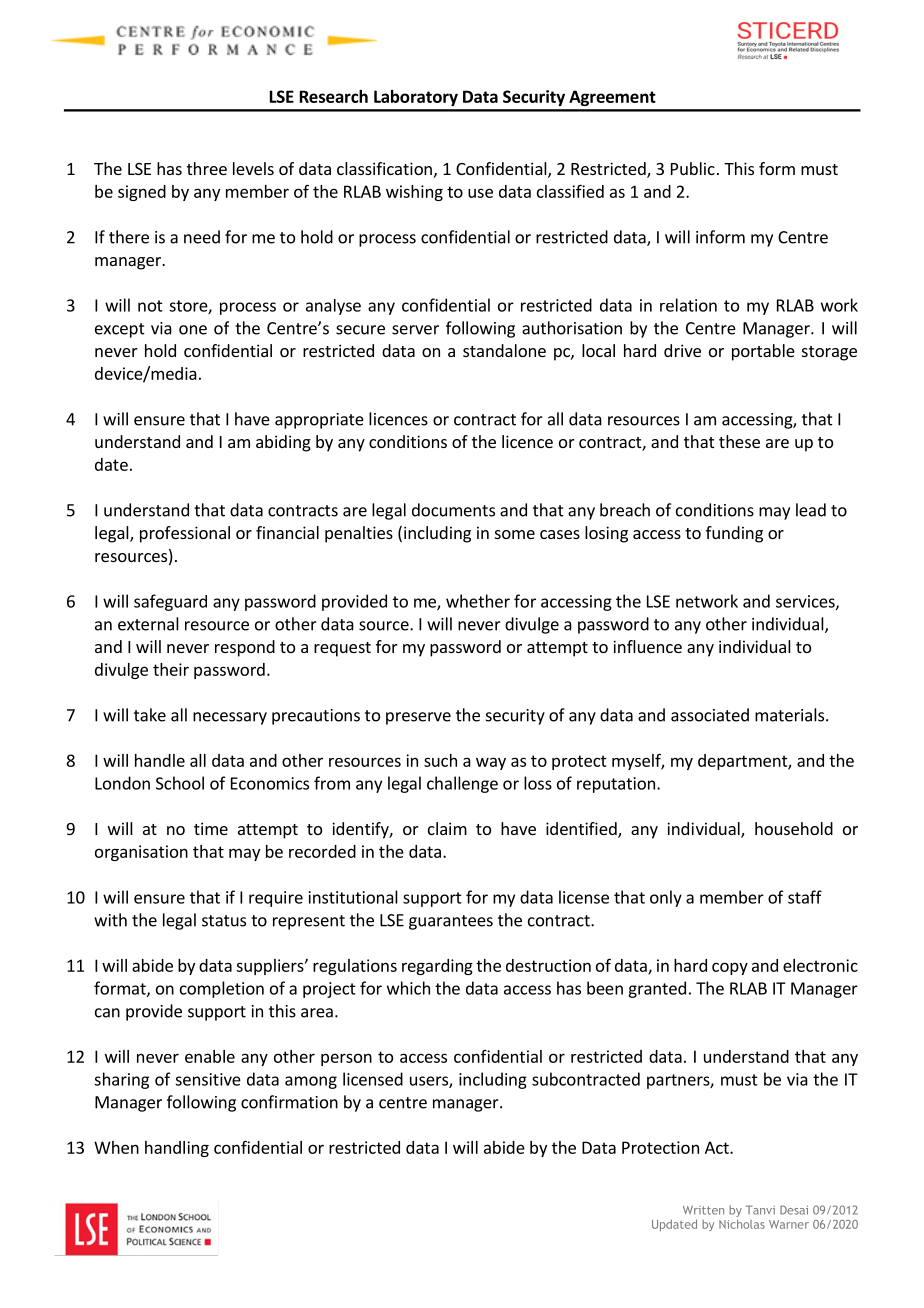 This document has width=924, height=1308. Describe the element at coordinates (180, 783) in the document. I see `School` at that location.
